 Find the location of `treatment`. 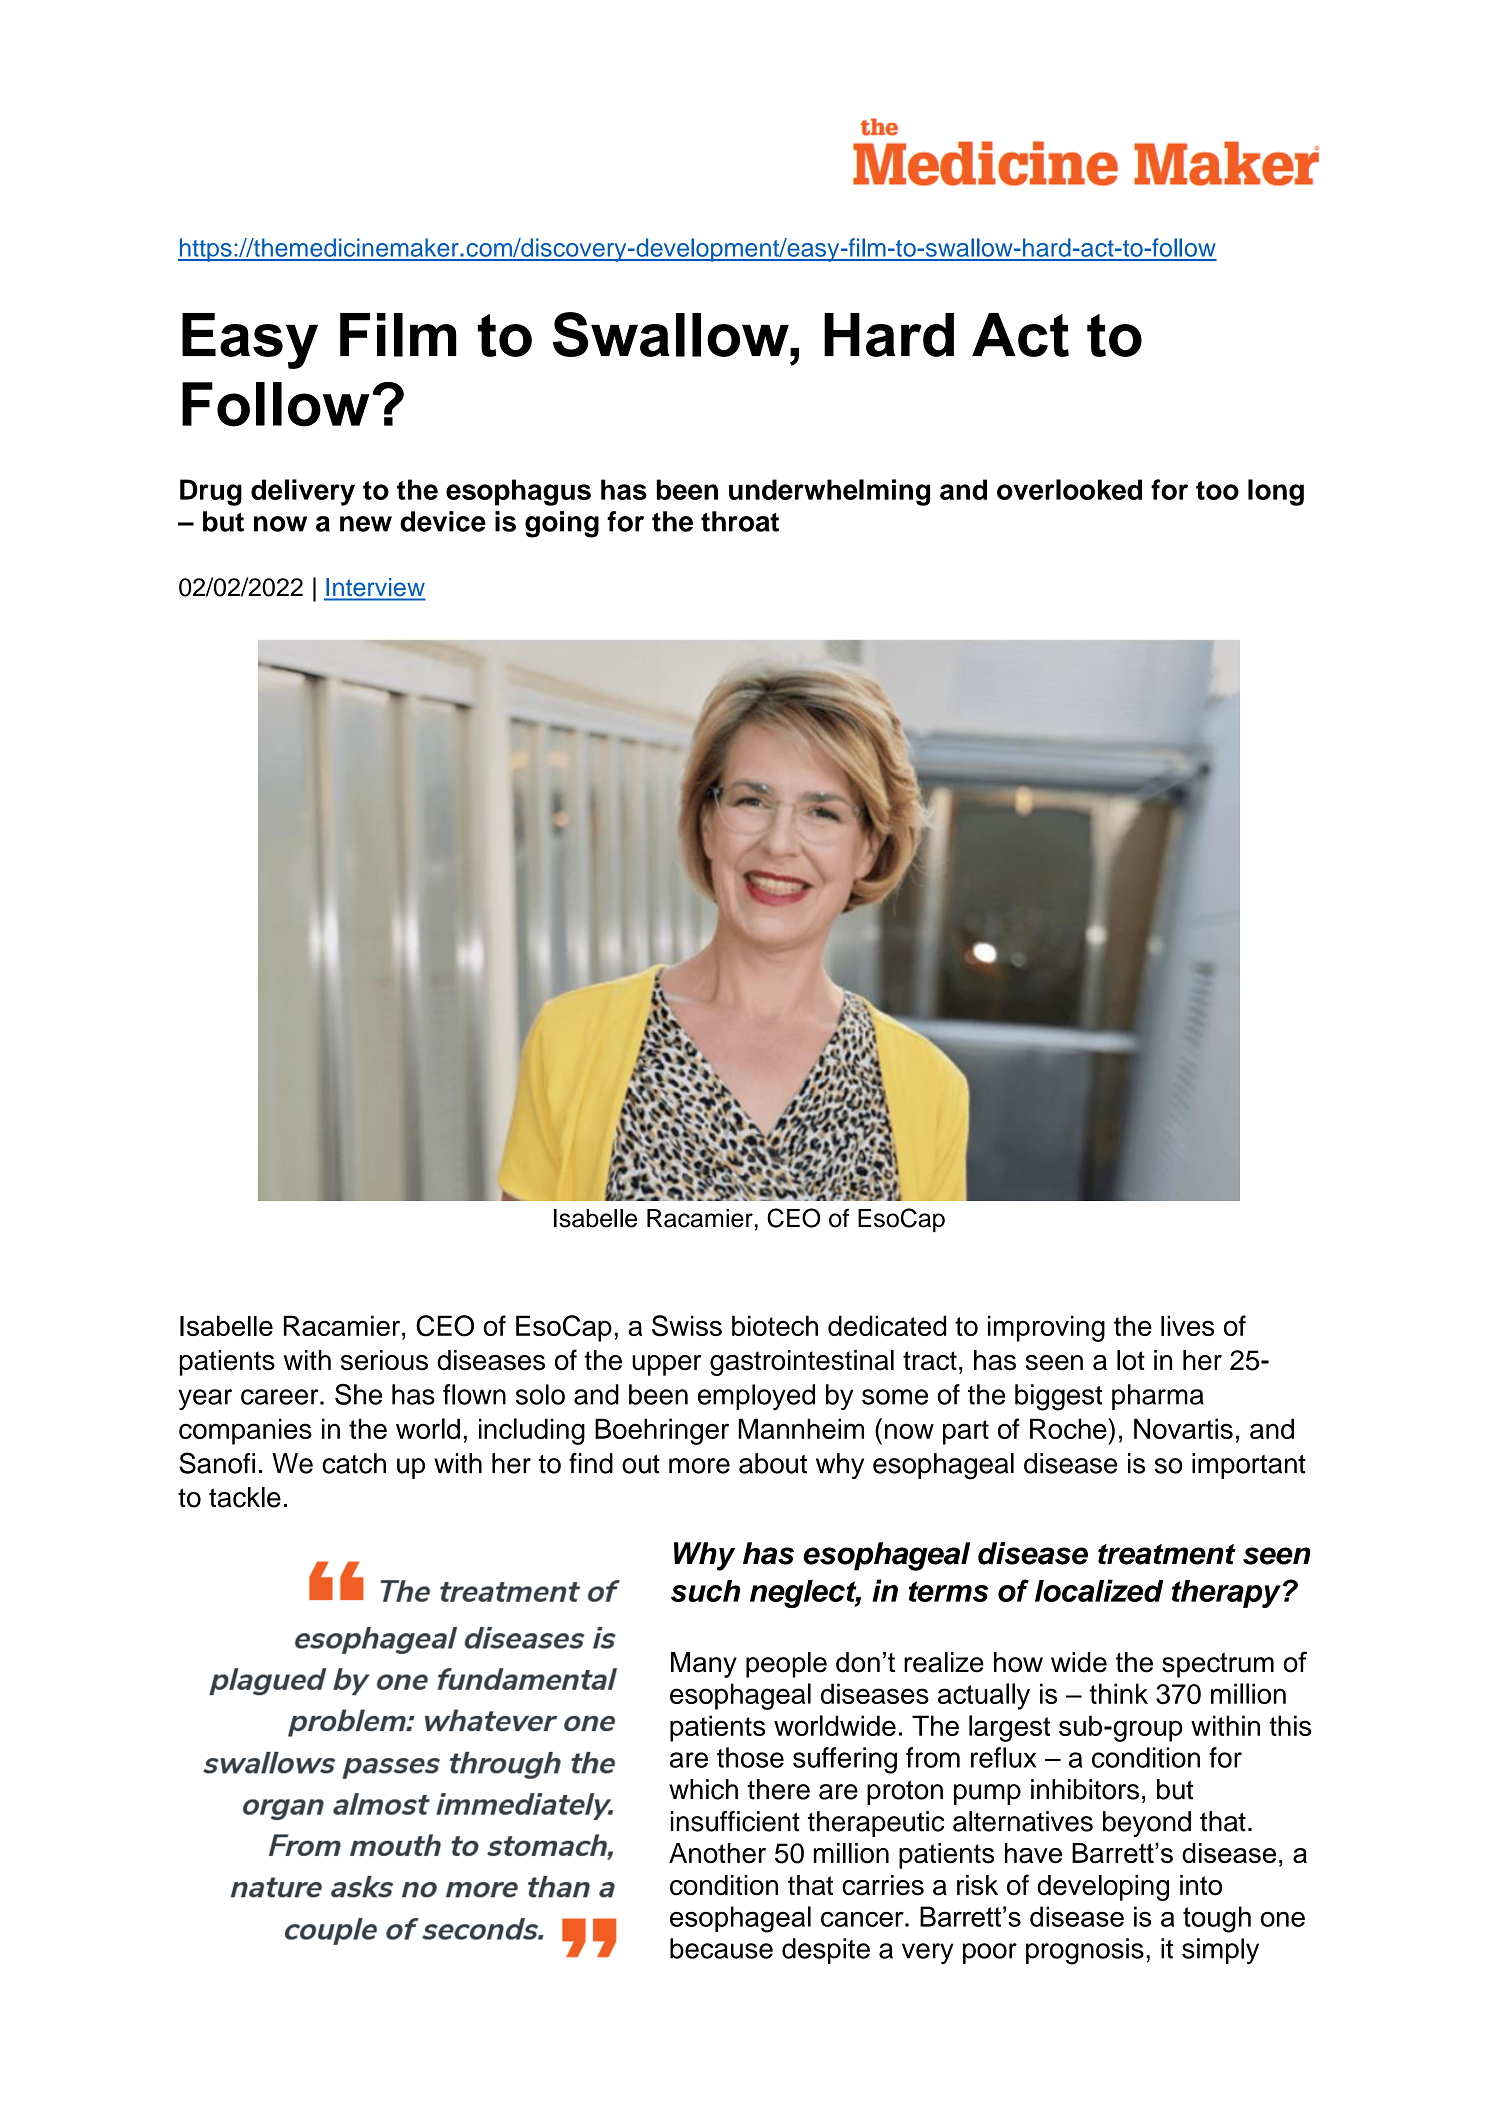

treatment is located at coordinates (1167, 1554).
